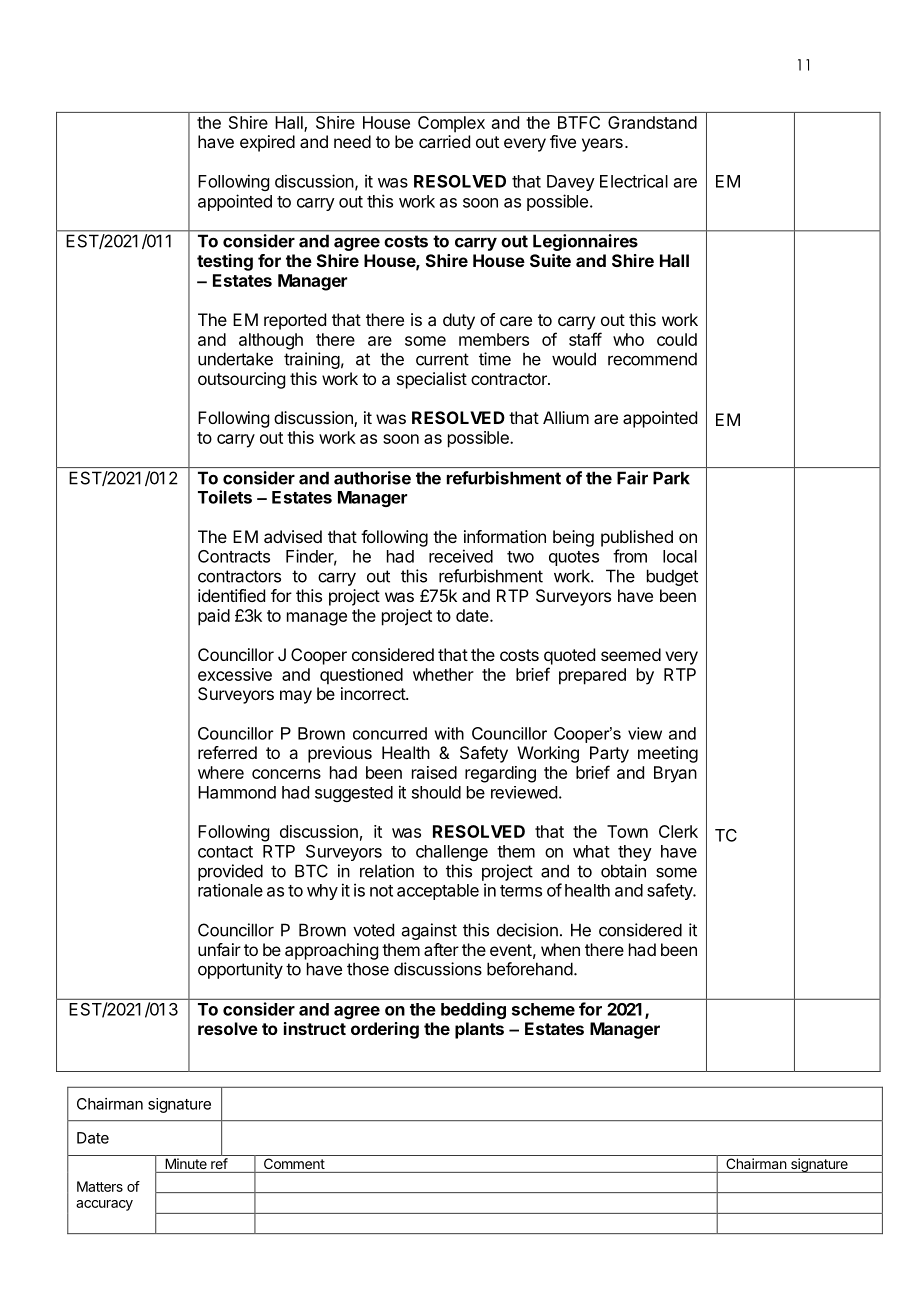 This page has width=924, height=1308. Describe the element at coordinates (225, 497) in the page. I see `Toilets` at that location.
